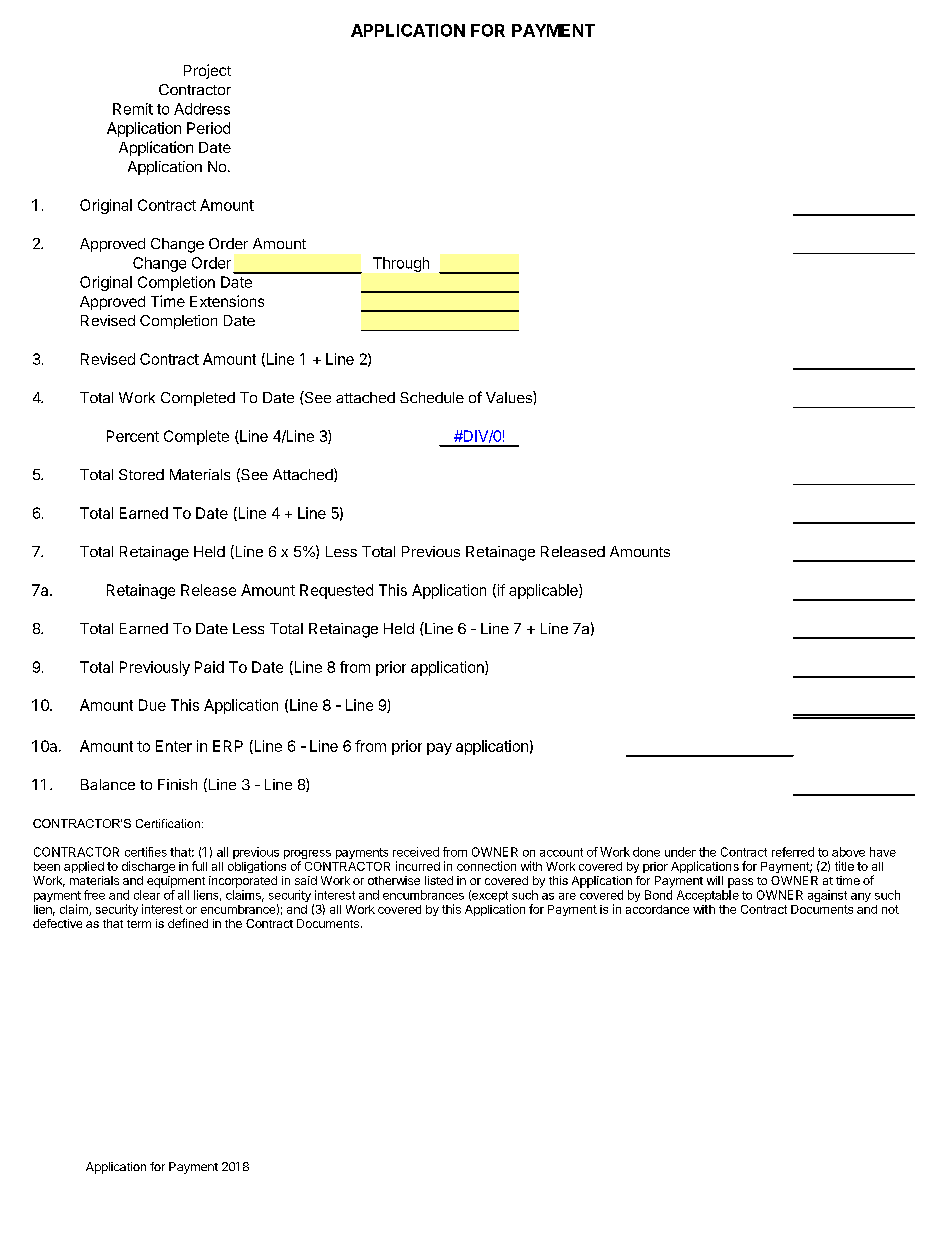 This screenshot has height=1233, width=952. What do you see at coordinates (207, 71) in the screenshot?
I see `Project` at bounding box center [207, 71].
